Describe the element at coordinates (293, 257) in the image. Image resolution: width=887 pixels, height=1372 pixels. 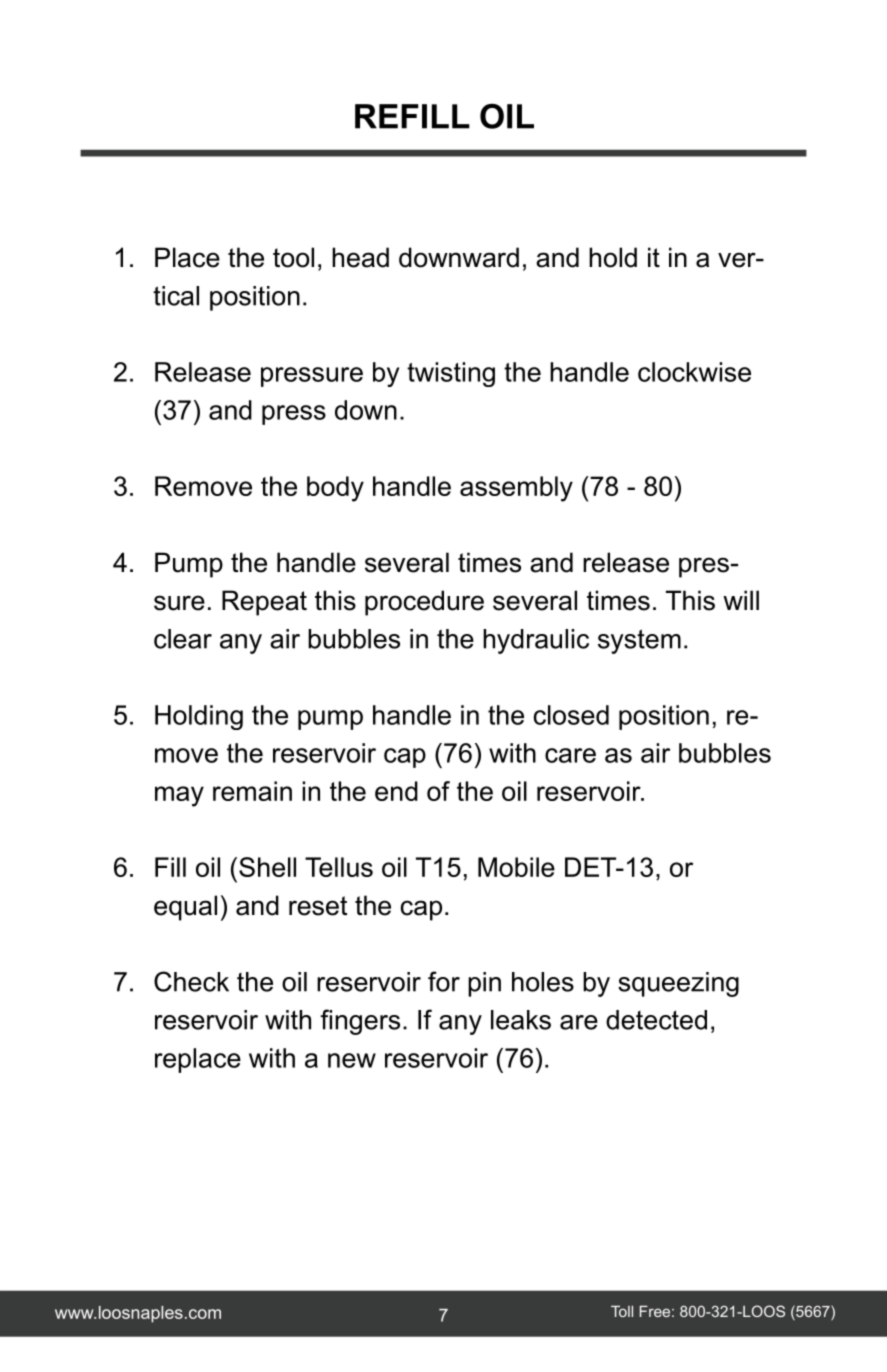
I see `tool` at that location.
